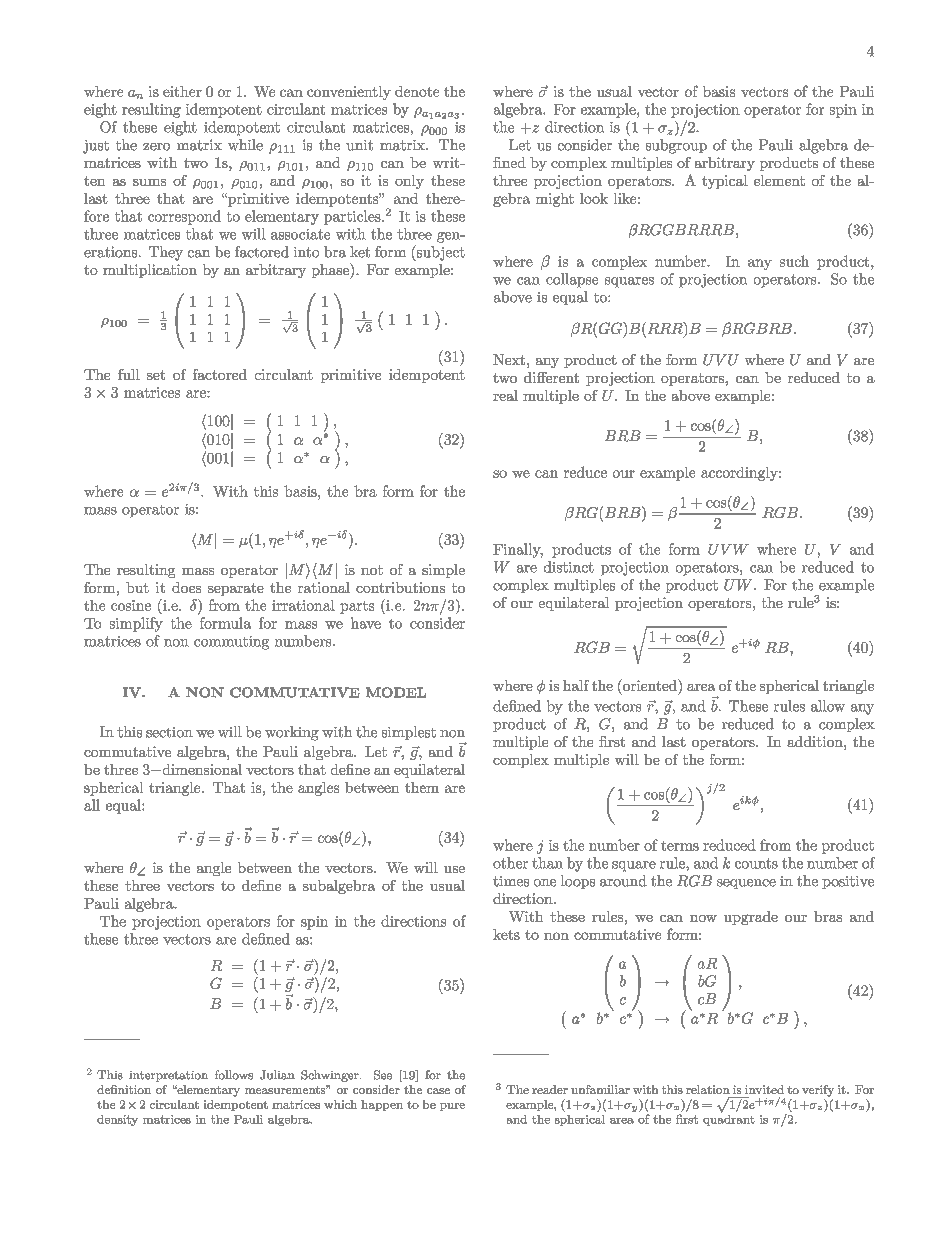 This page has width=952, height=1233. What do you see at coordinates (156, 375) in the page?
I see `set` at bounding box center [156, 375].
